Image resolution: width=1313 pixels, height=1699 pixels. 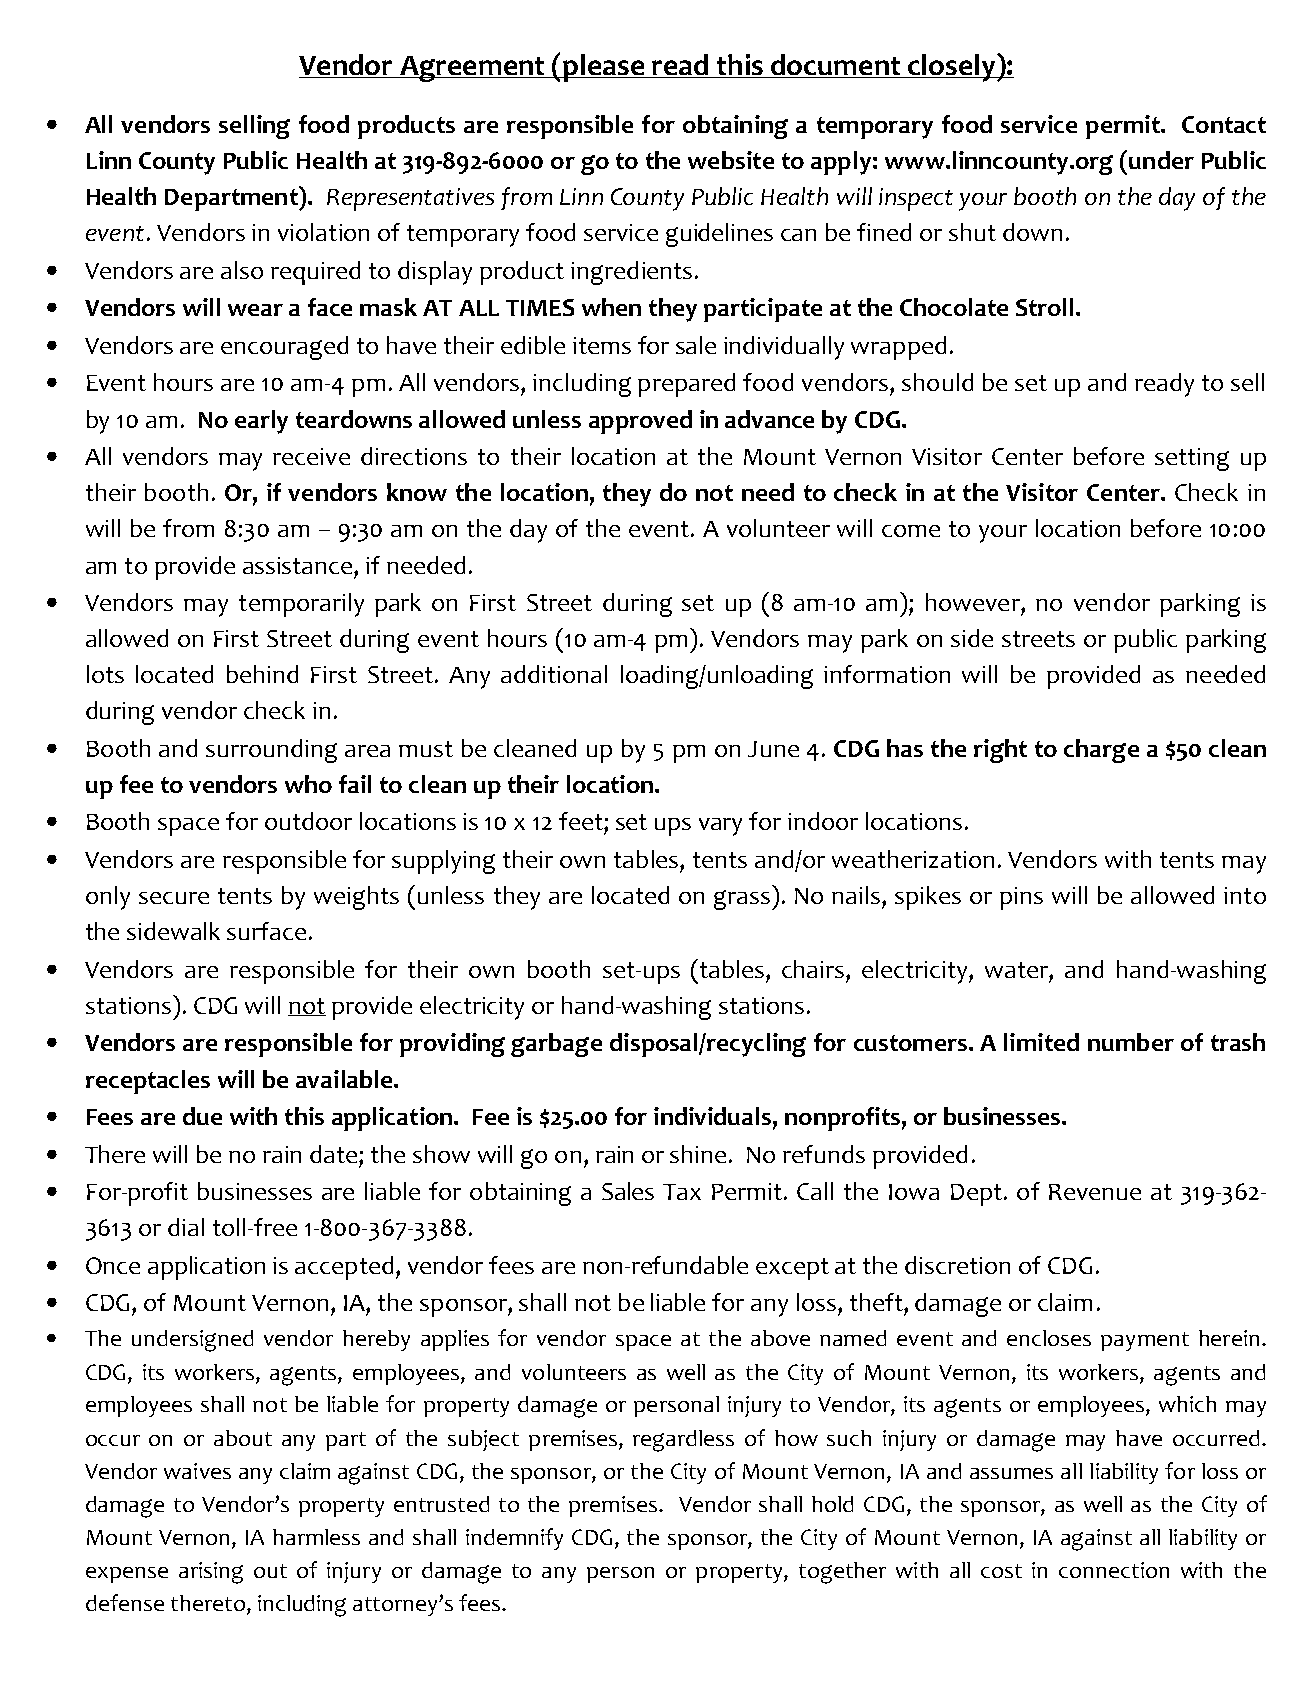 I want to click on outdoor, so click(x=308, y=821).
